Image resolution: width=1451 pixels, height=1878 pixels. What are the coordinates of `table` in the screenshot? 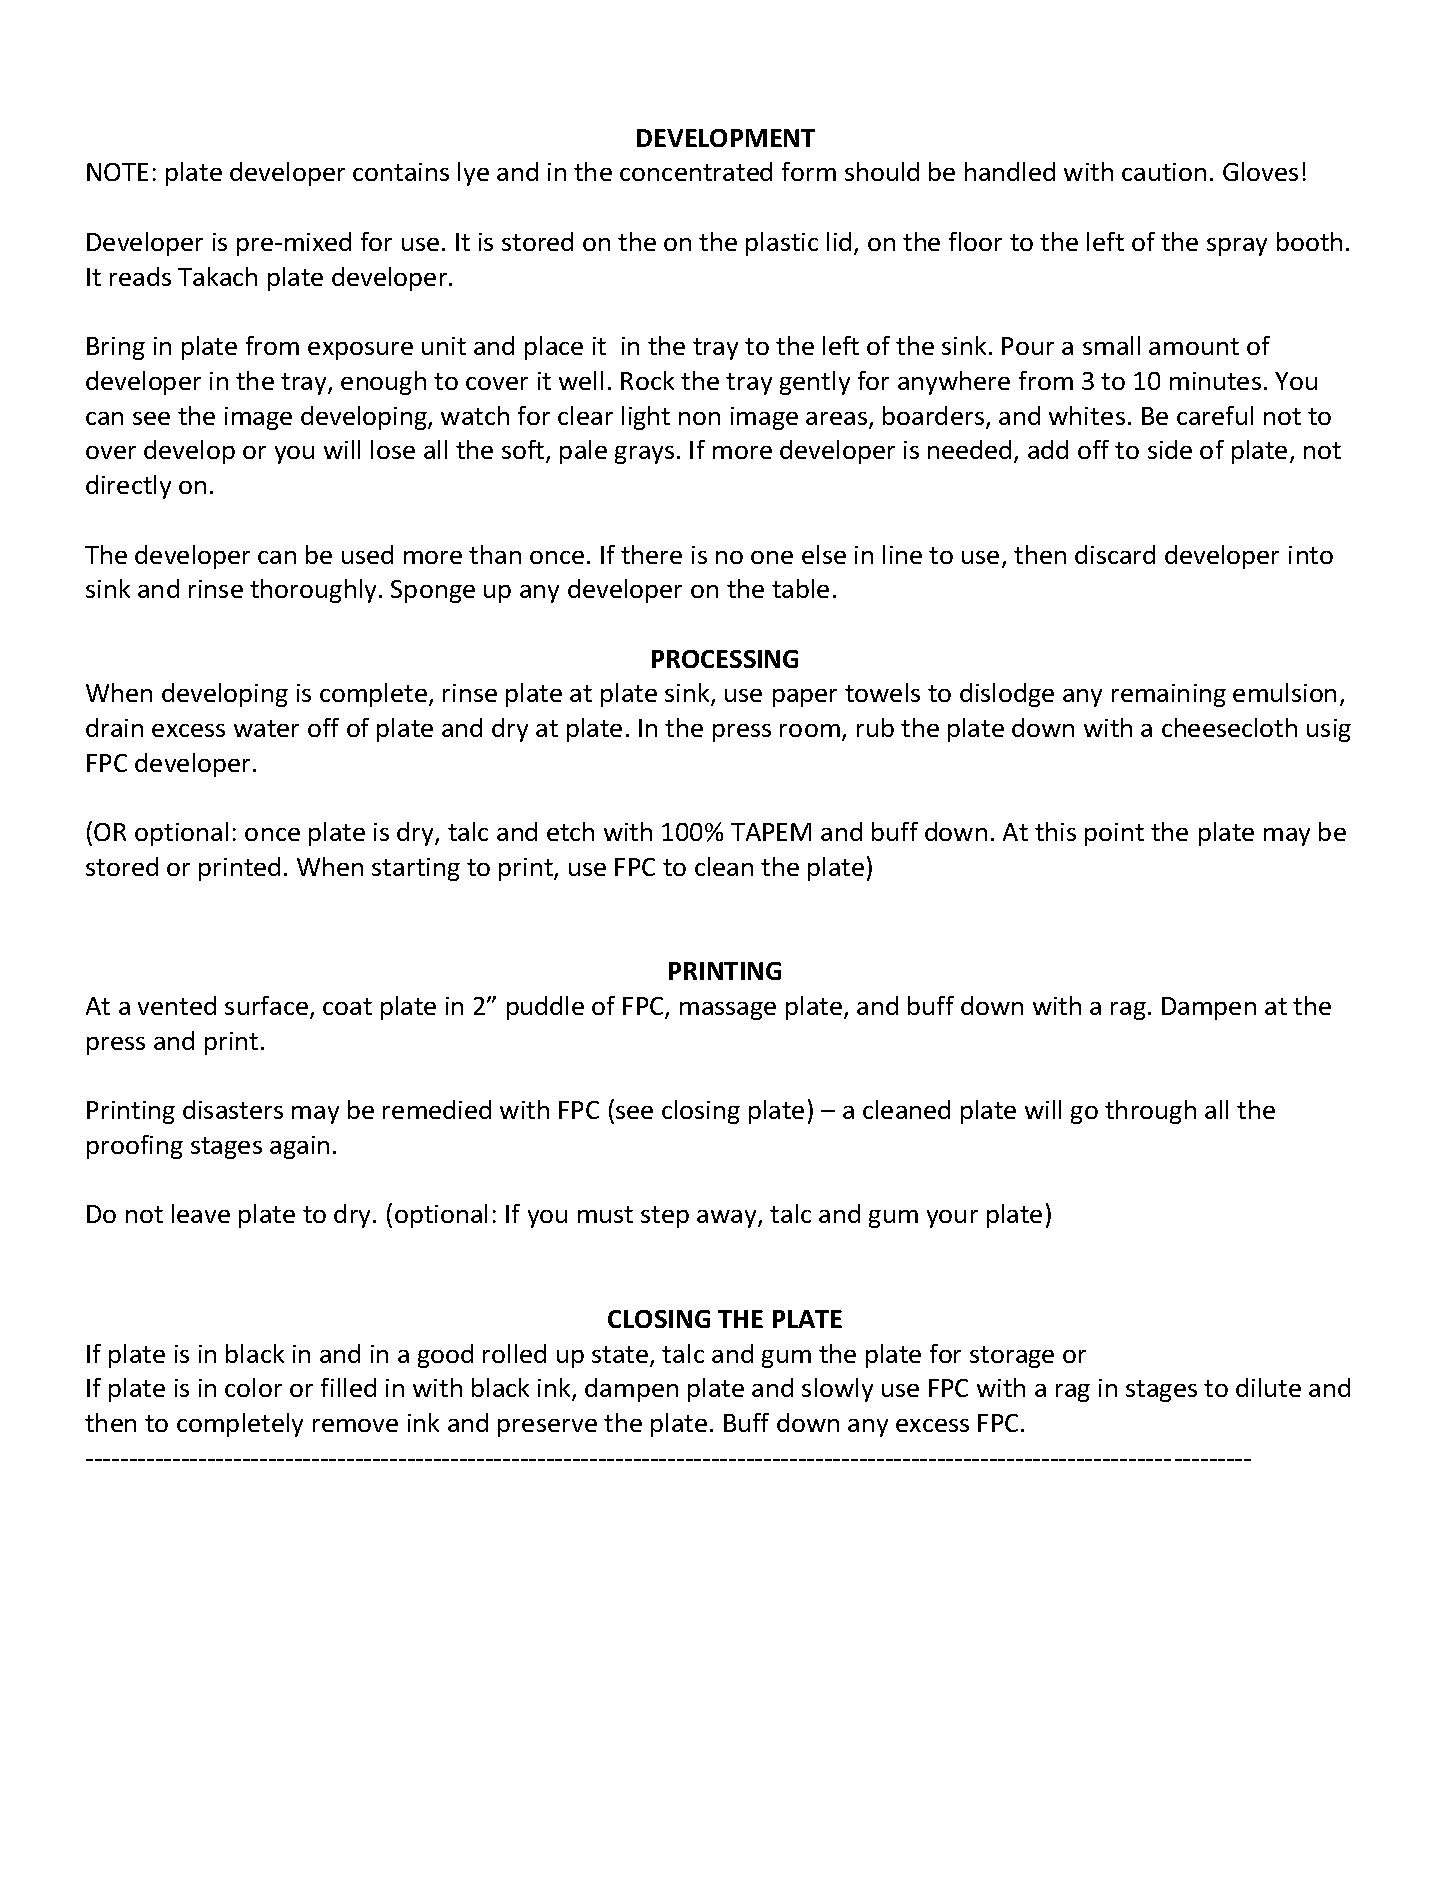 It's located at (800, 588).
